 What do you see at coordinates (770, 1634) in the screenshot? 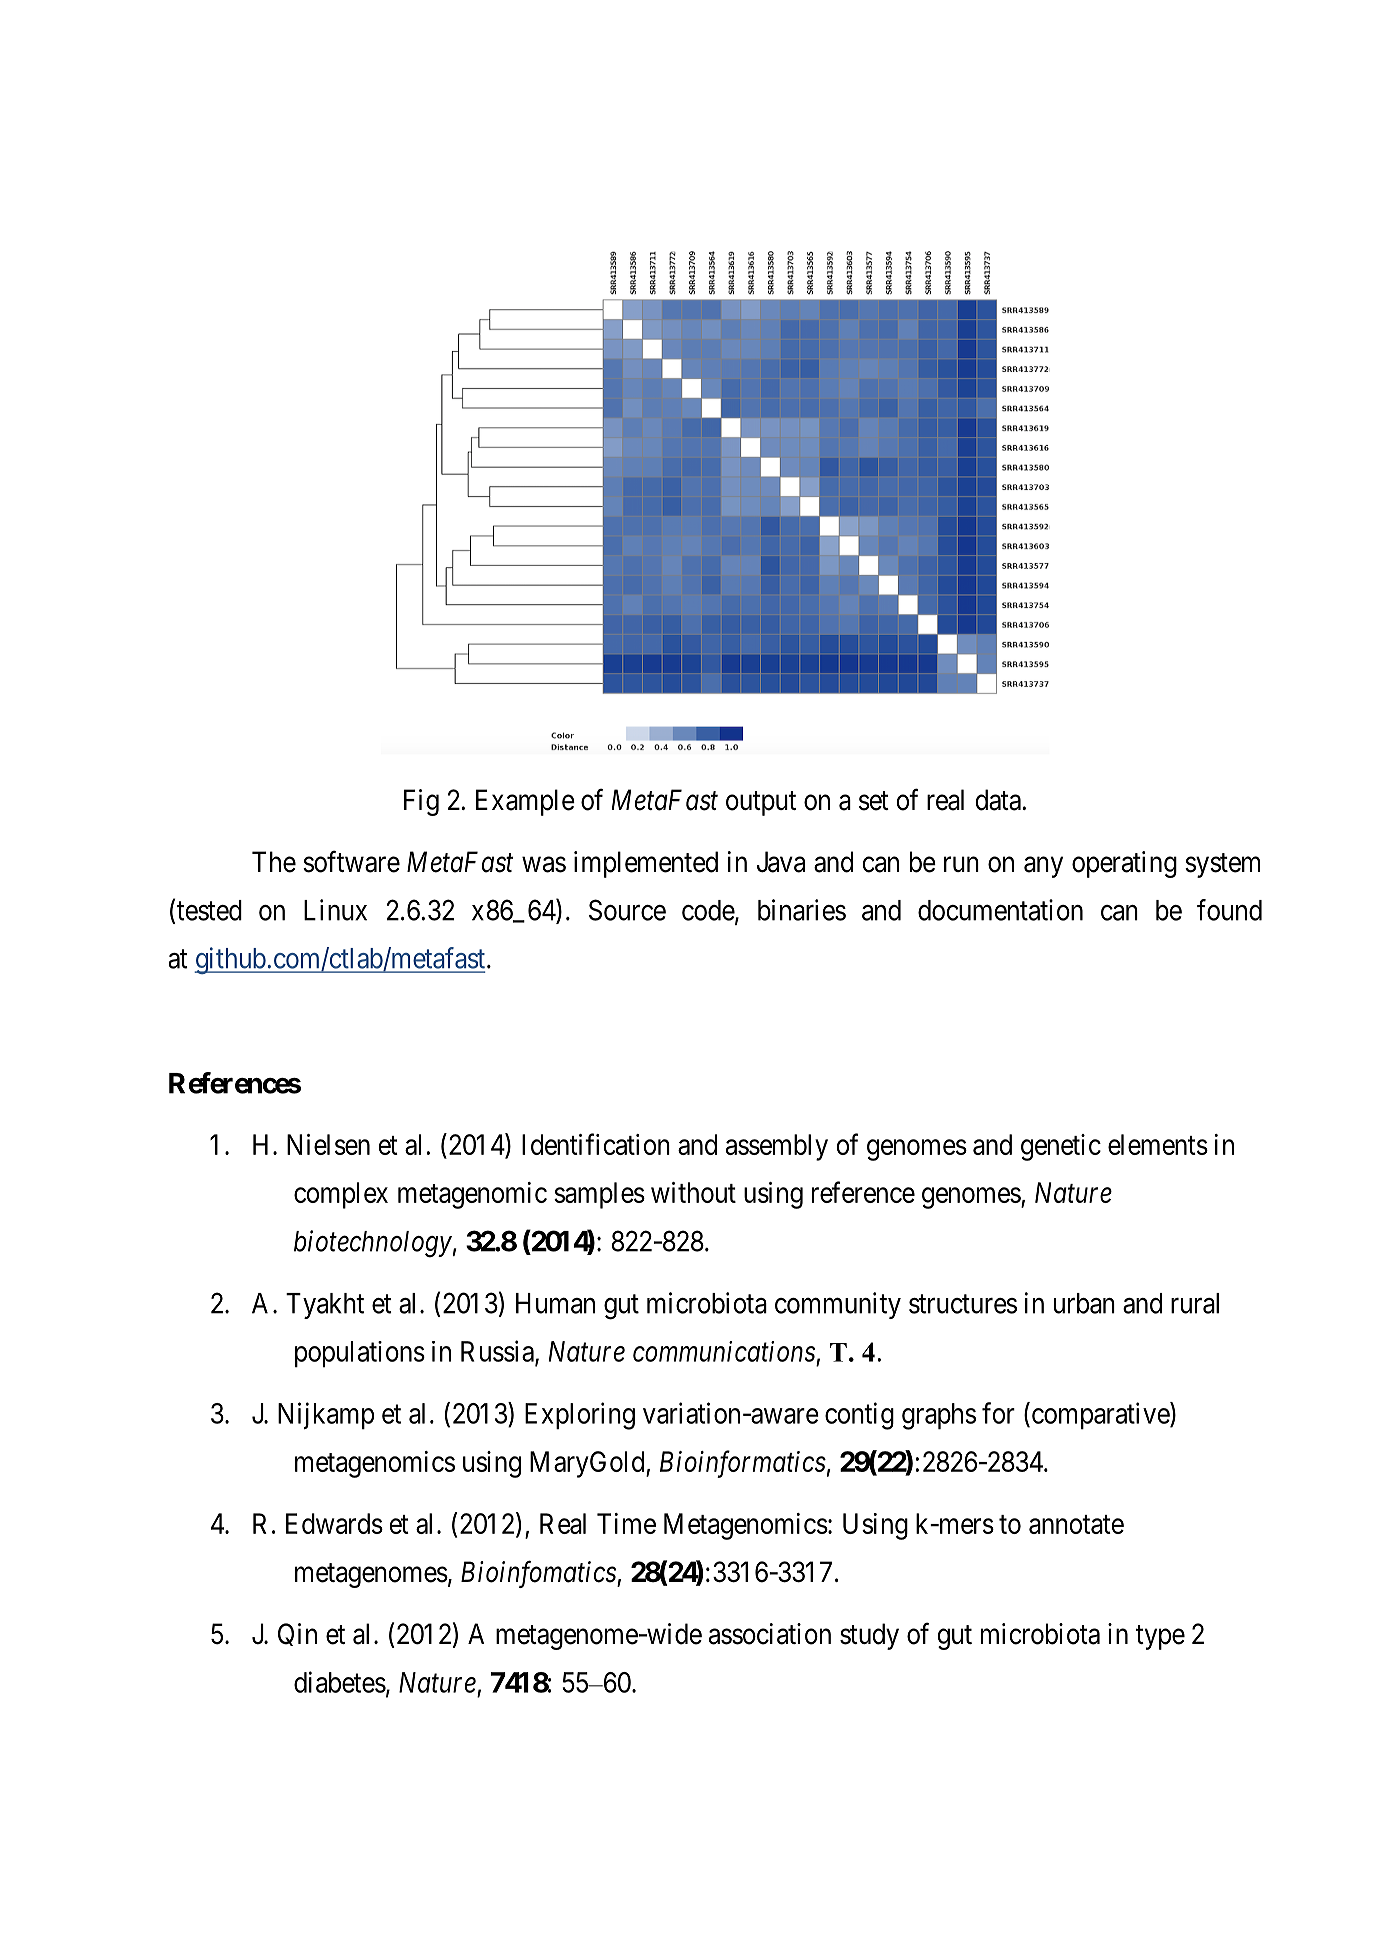
I see `association` at bounding box center [770, 1634].
